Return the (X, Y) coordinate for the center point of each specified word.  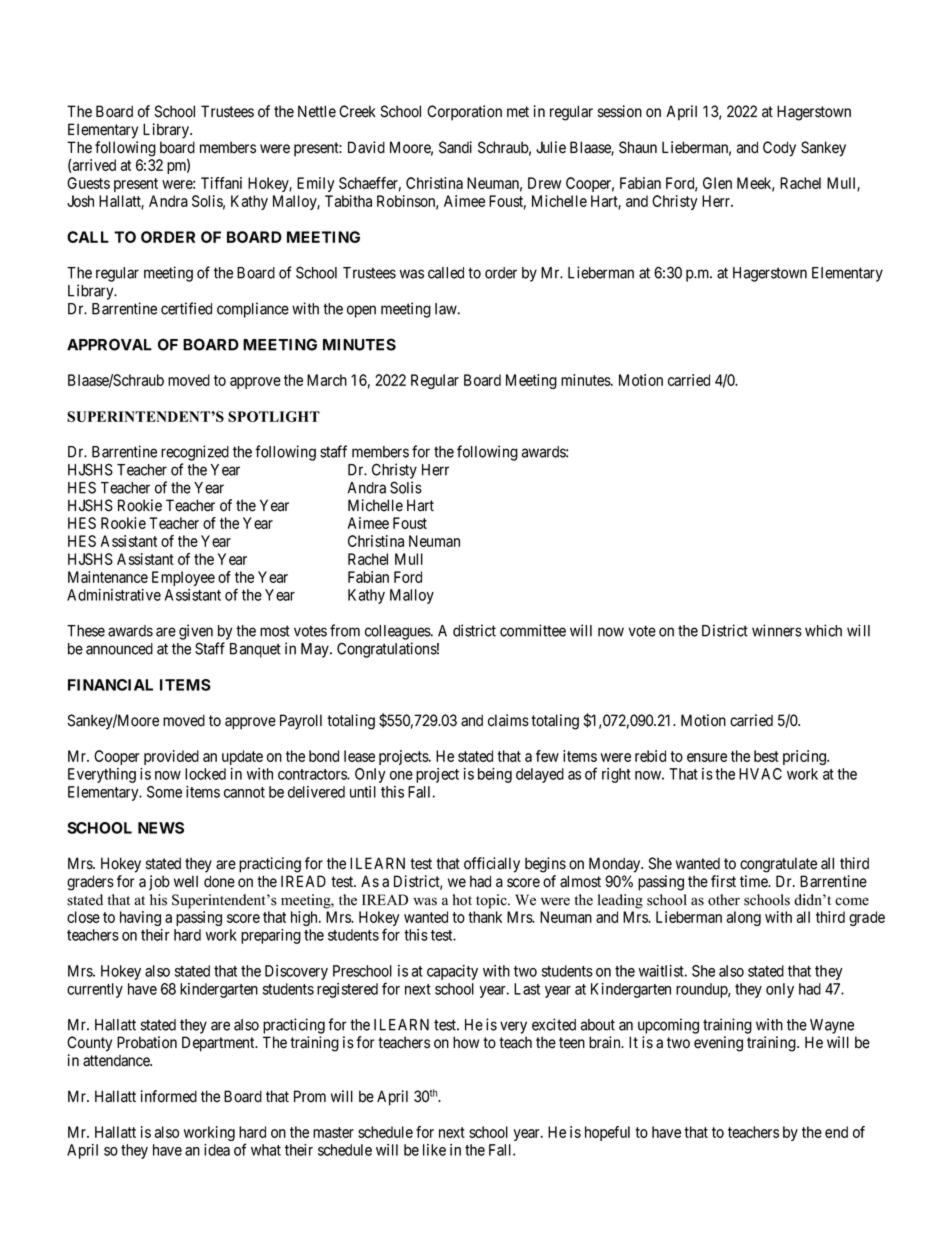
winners (777, 630)
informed (169, 1096)
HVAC (760, 774)
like (434, 1150)
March (327, 380)
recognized (195, 453)
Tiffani (221, 183)
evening (718, 1044)
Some (164, 792)
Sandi (455, 147)
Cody (779, 149)
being (495, 775)
